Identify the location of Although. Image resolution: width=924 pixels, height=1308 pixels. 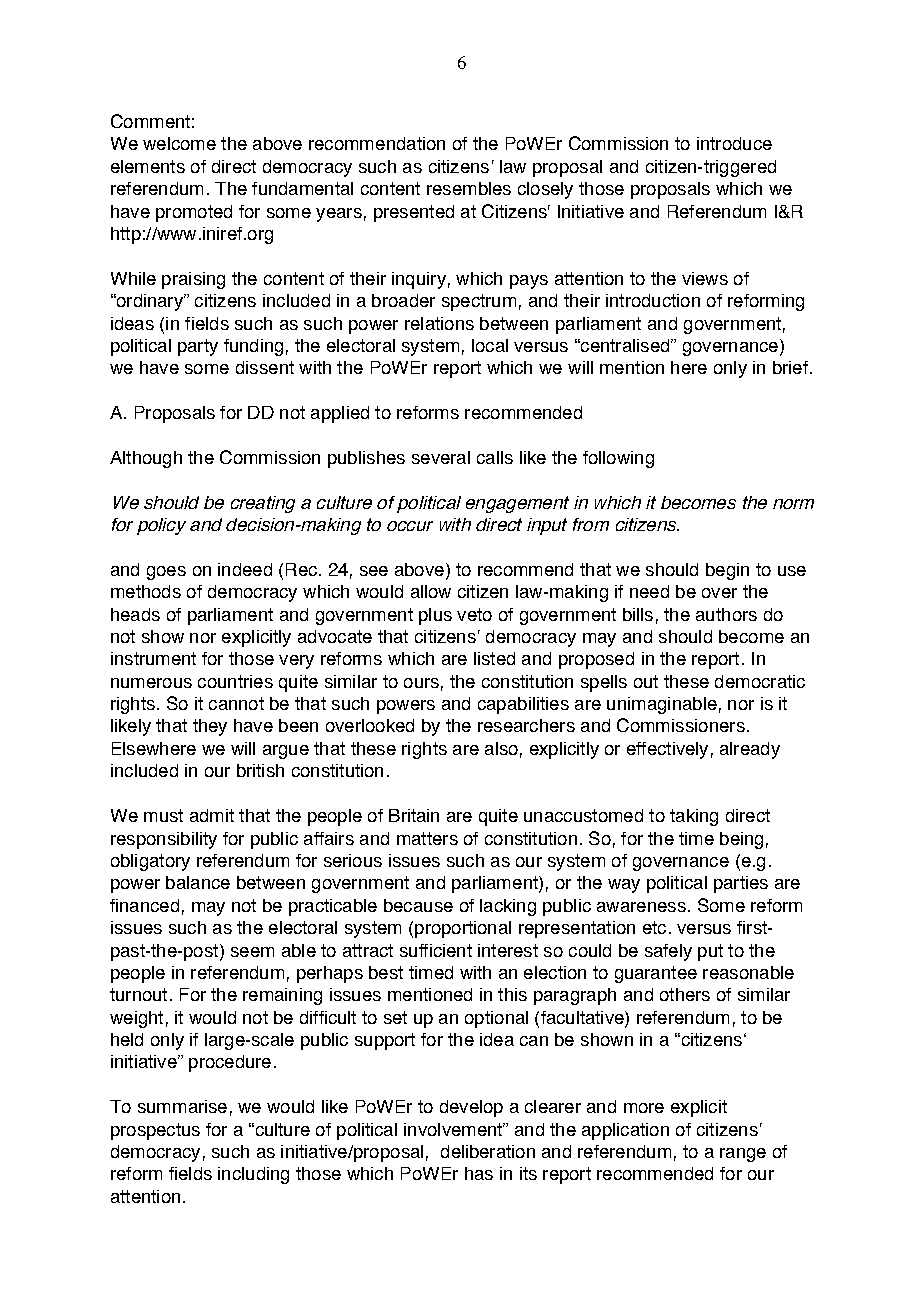
(146, 459).
